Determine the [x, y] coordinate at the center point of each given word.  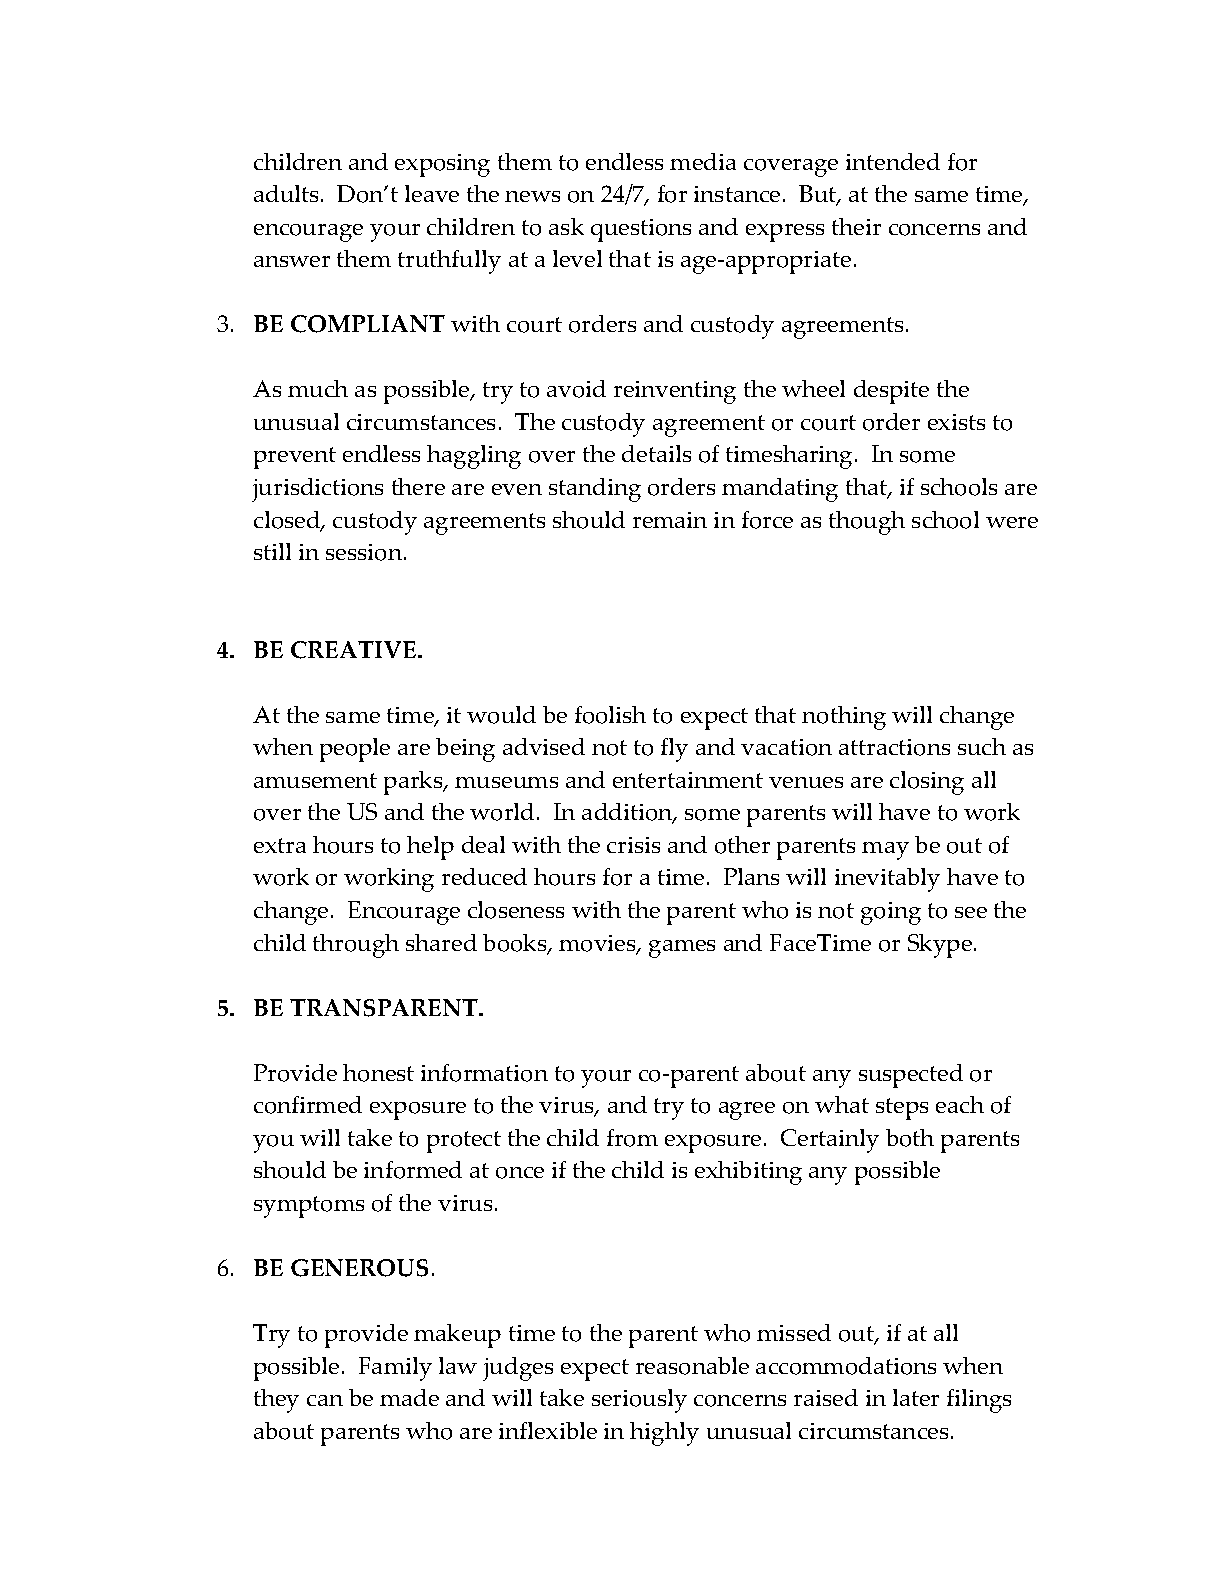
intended [893, 161]
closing [927, 783]
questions [641, 230]
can [325, 1400]
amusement [315, 780]
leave [432, 193]
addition [628, 813]
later [916, 1397]
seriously [639, 1401]
